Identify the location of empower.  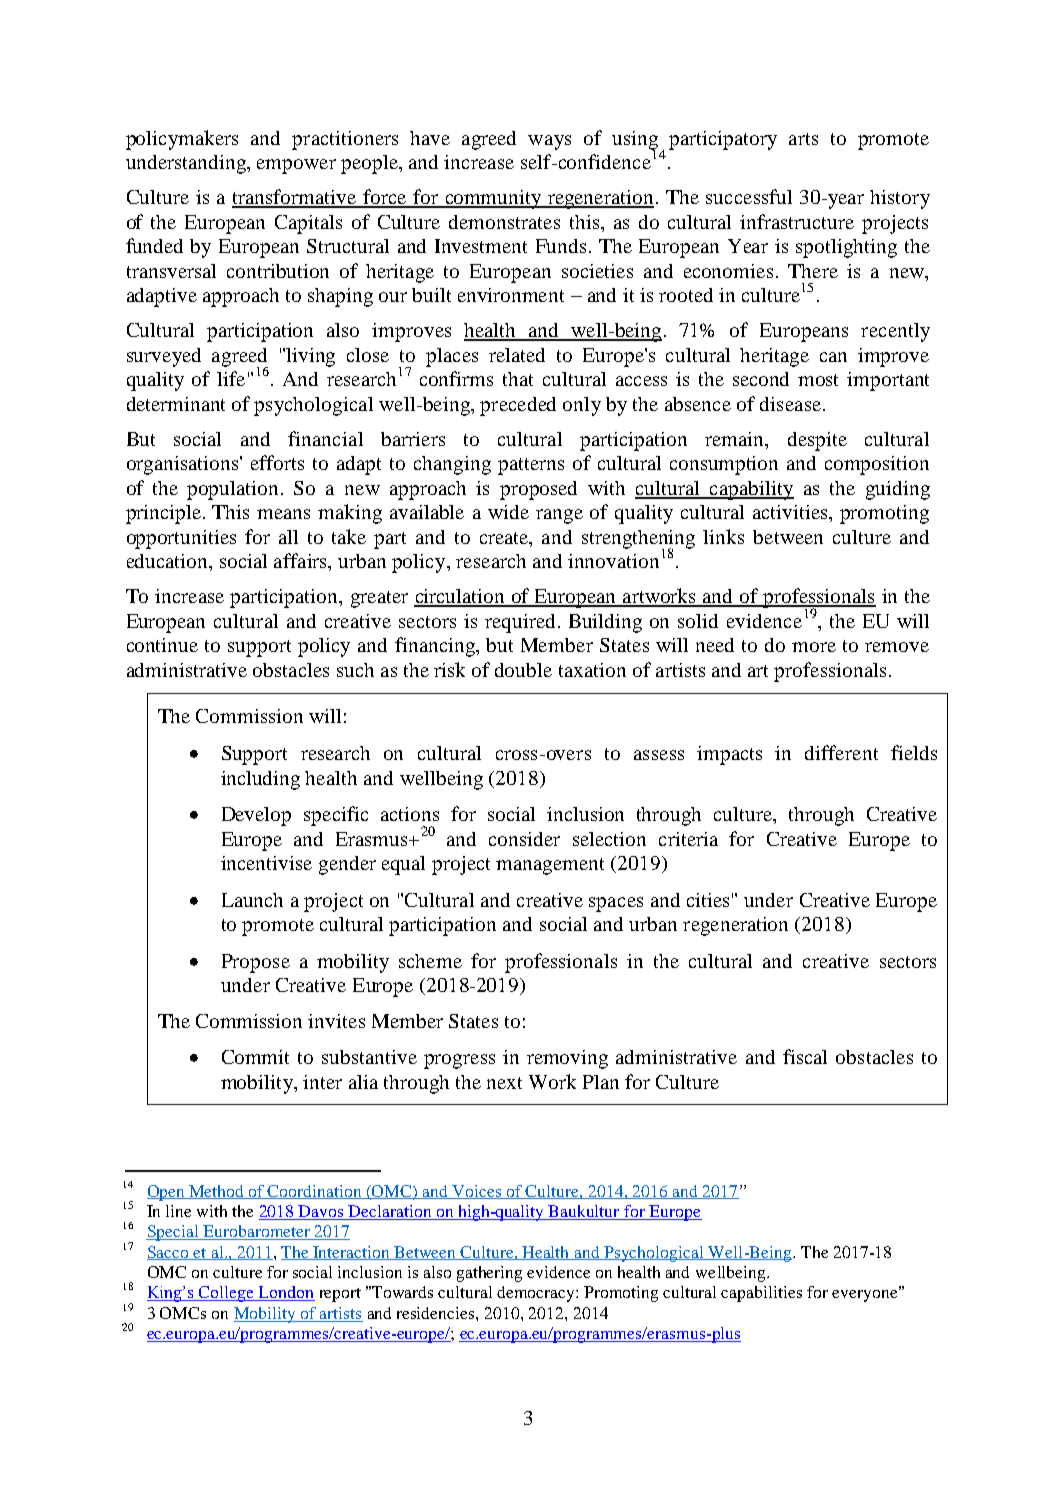
(296, 166).
